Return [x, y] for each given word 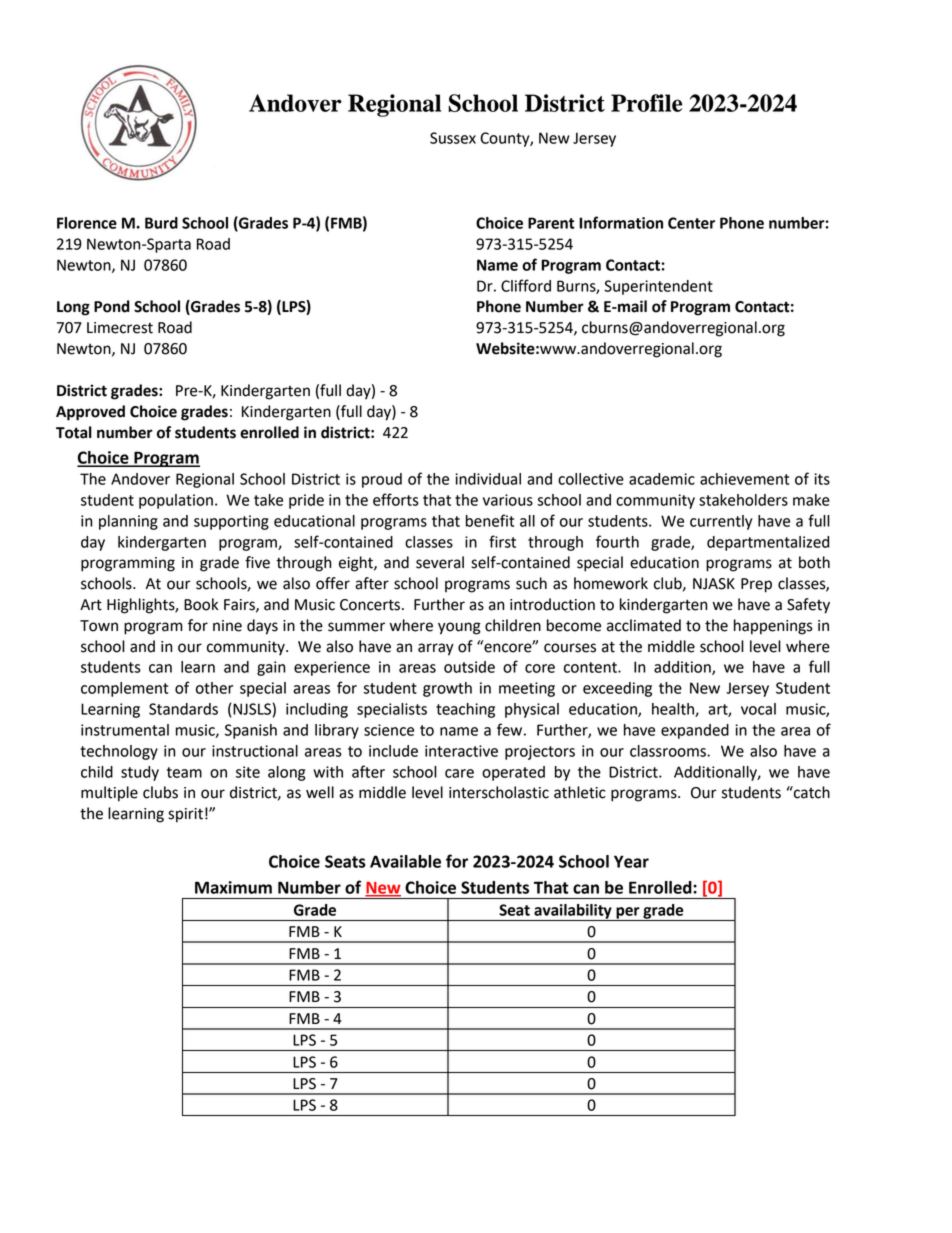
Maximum [233, 887]
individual [488, 479]
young [459, 628]
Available [405, 861]
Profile [646, 103]
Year [631, 861]
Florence [87, 223]
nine [227, 626]
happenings [773, 627]
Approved [90, 413]
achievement [744, 479]
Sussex [453, 138]
